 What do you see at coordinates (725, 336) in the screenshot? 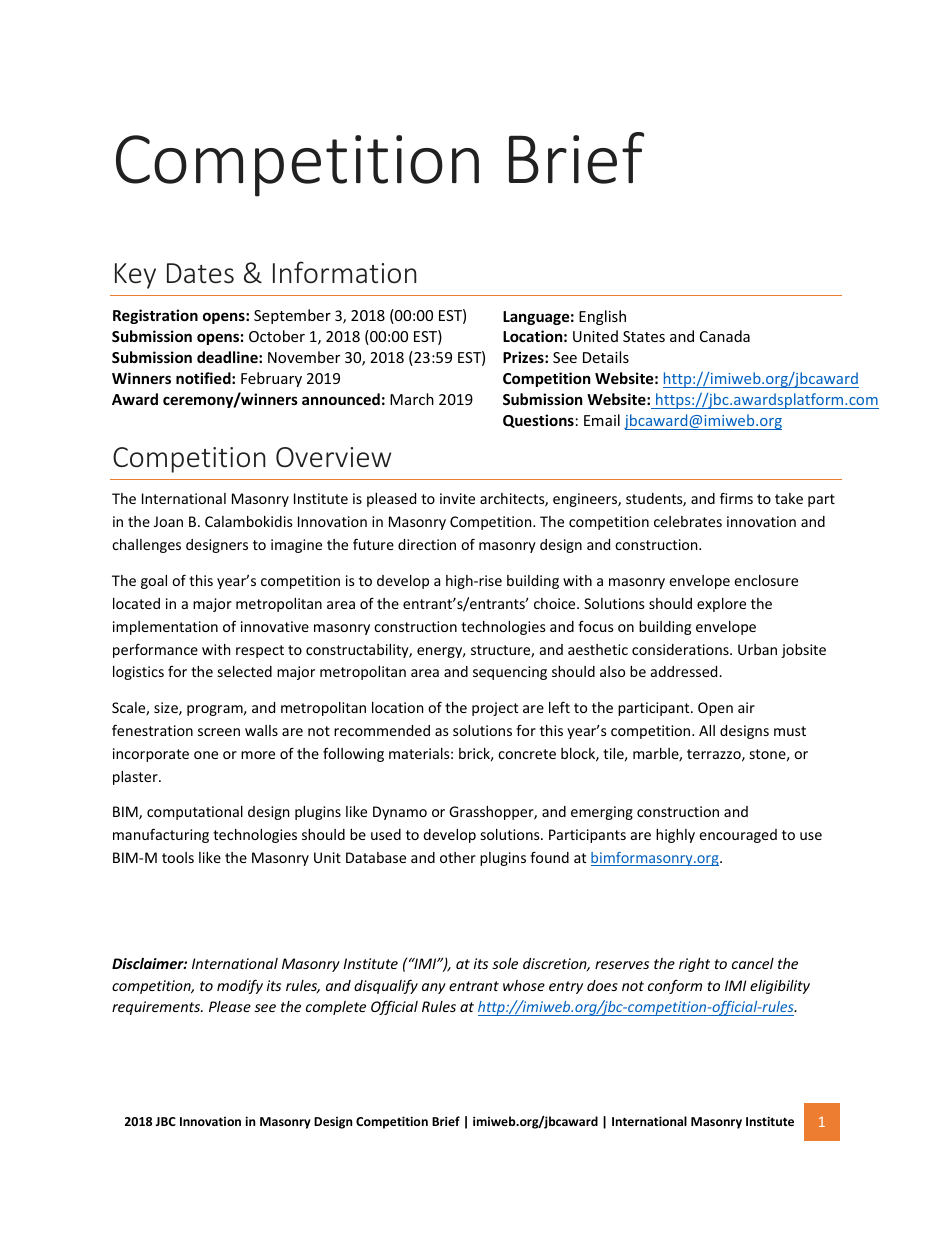
I see `Canada` at bounding box center [725, 336].
